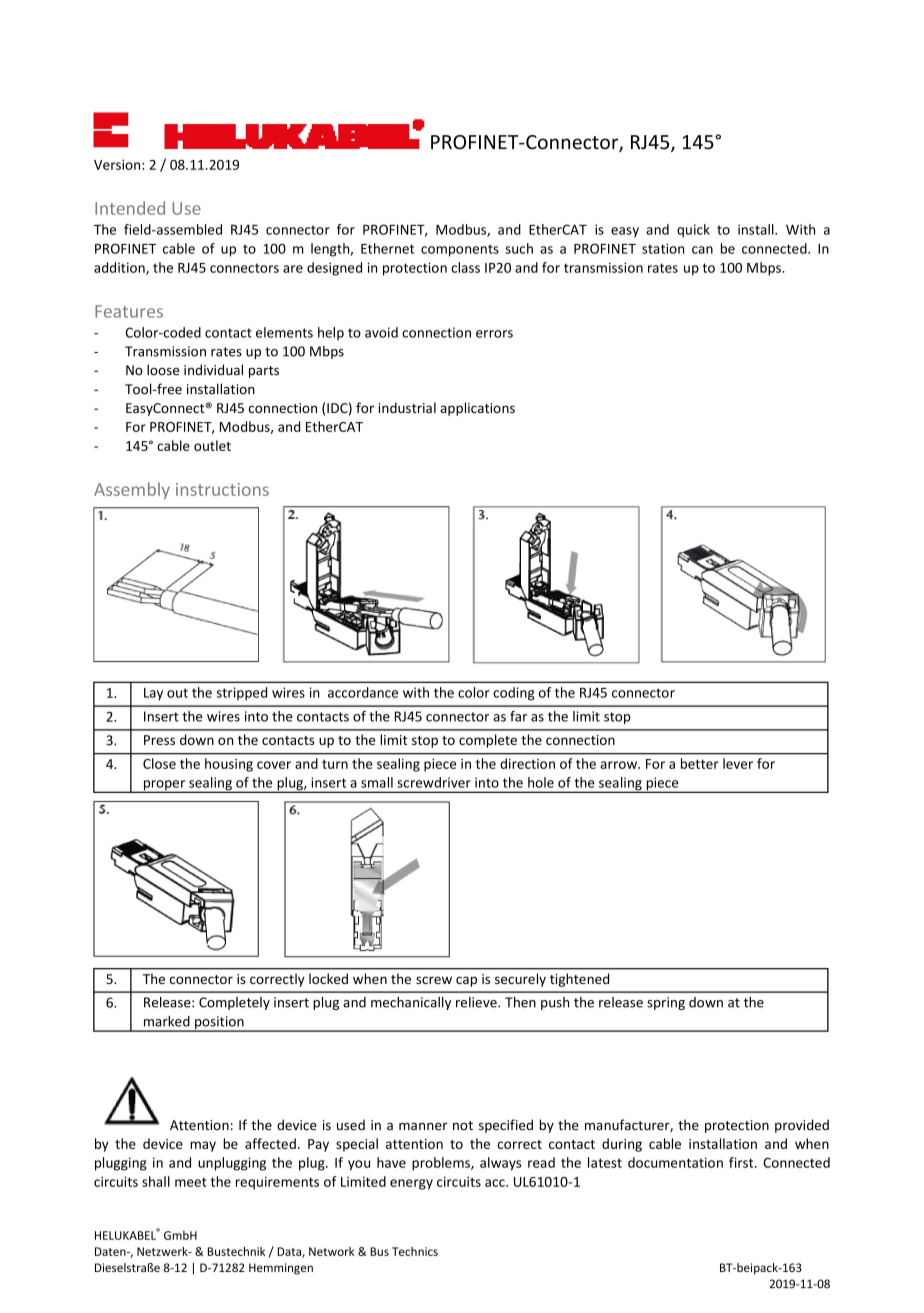 This document has width=924, height=1313. What do you see at coordinates (130, 208) in the document?
I see `Intended` at bounding box center [130, 208].
